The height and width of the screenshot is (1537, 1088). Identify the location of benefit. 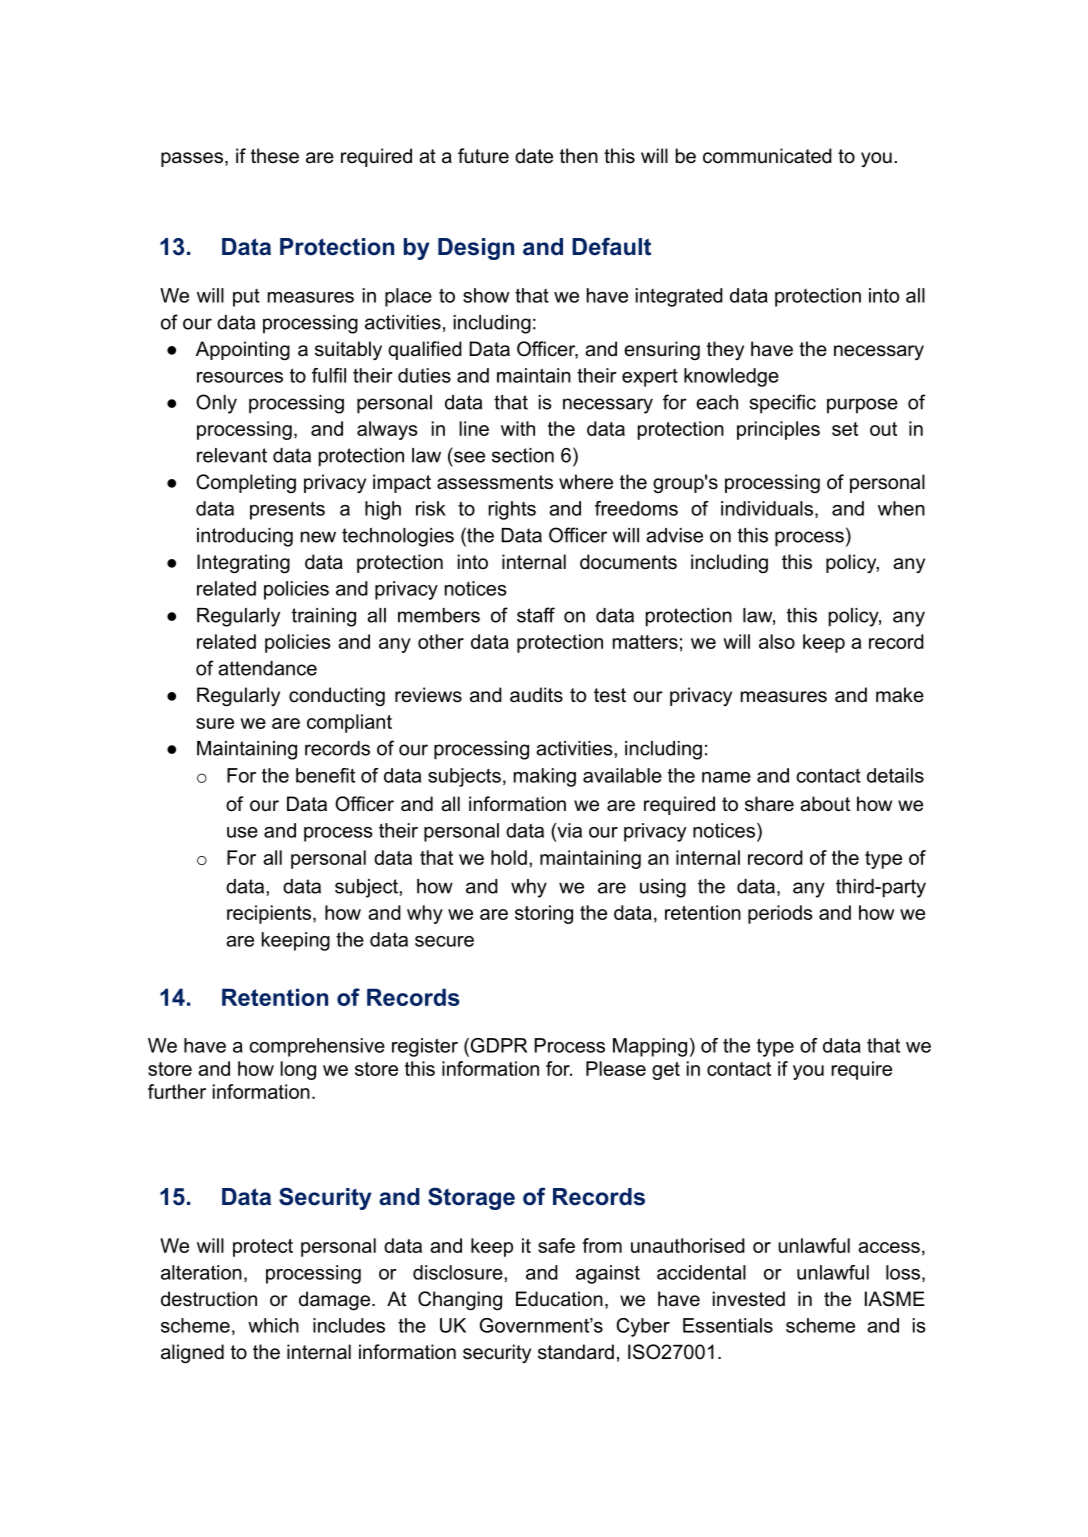
(325, 775).
